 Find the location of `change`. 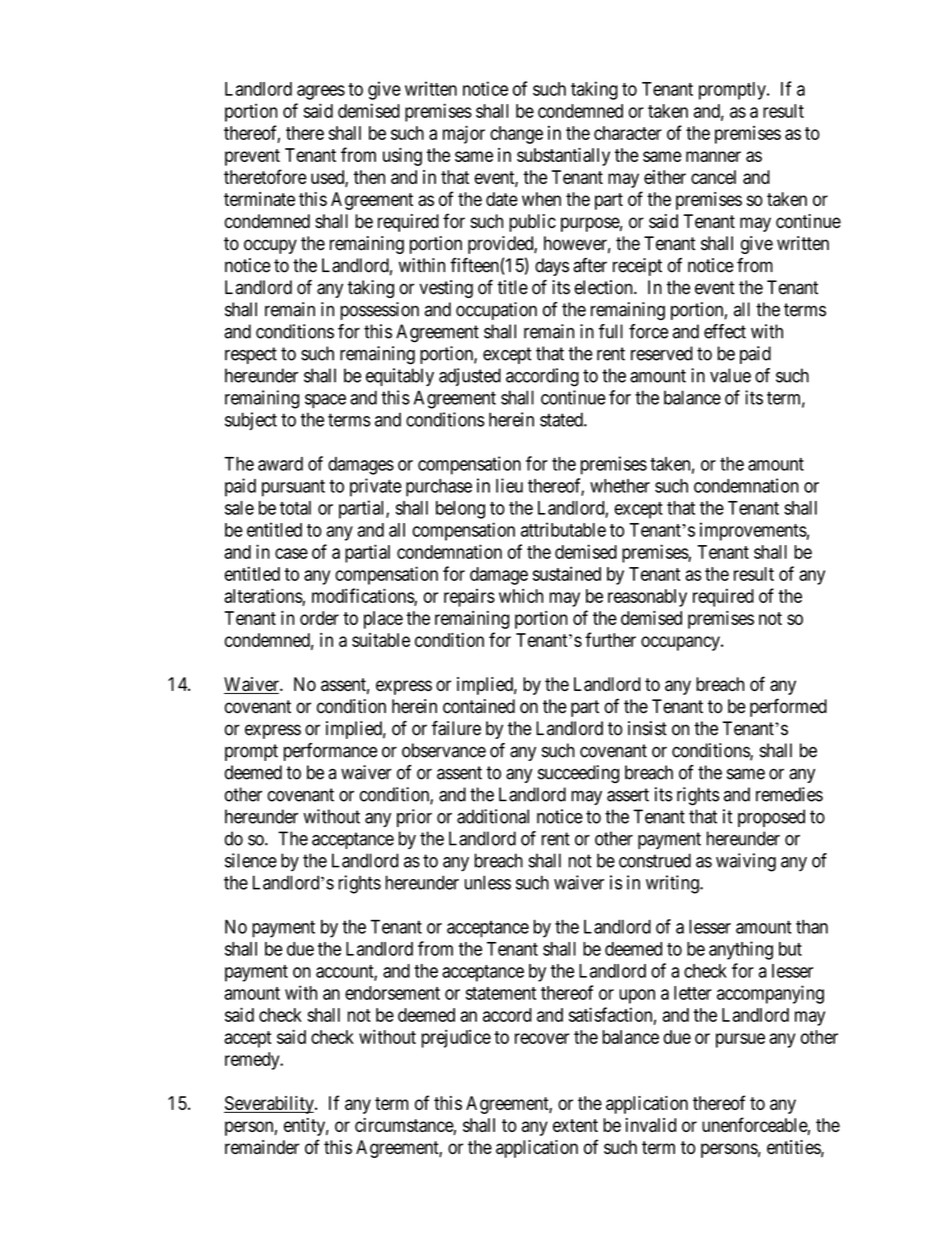

change is located at coordinates (516, 135).
